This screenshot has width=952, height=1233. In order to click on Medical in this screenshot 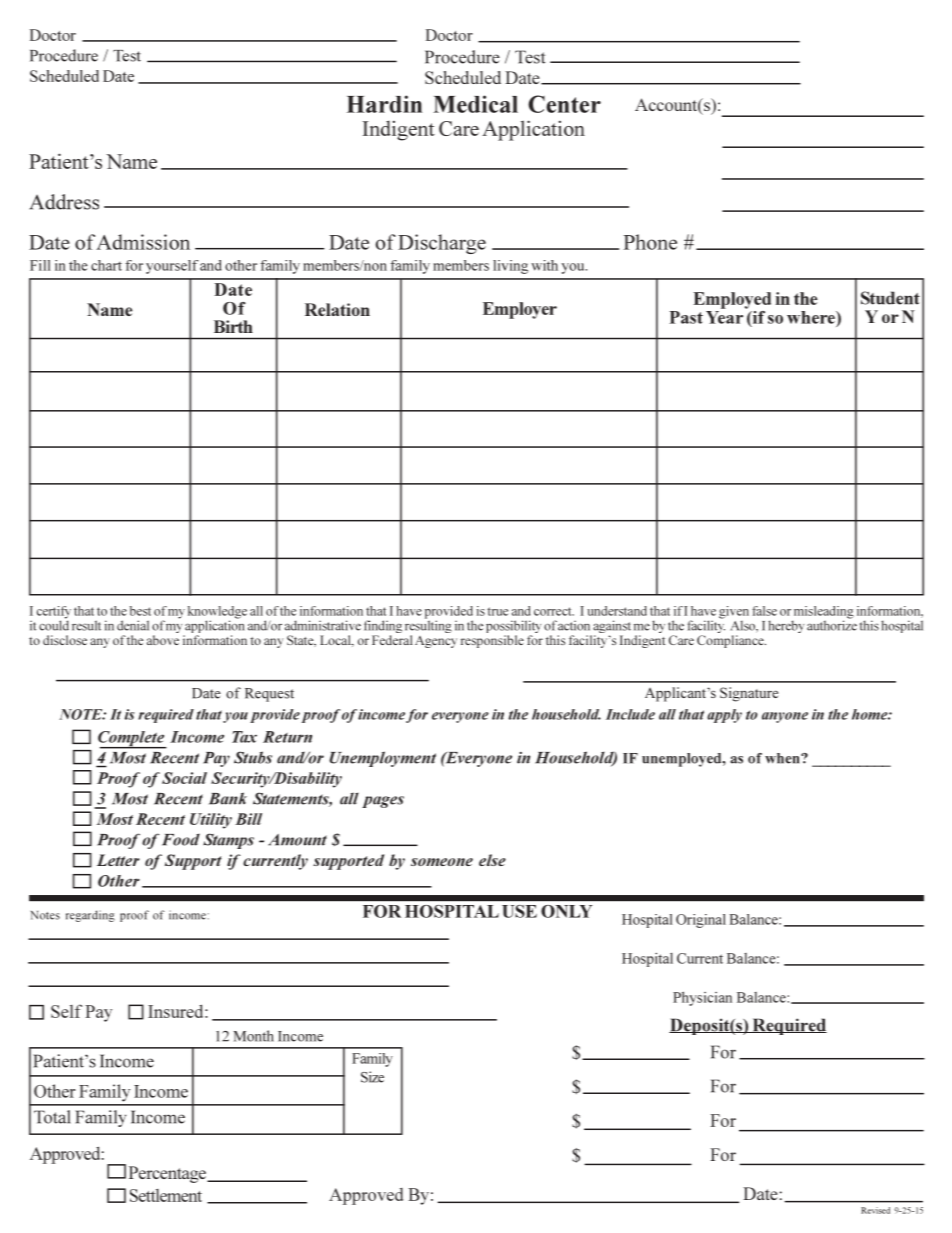, I will do `click(475, 104)`.
